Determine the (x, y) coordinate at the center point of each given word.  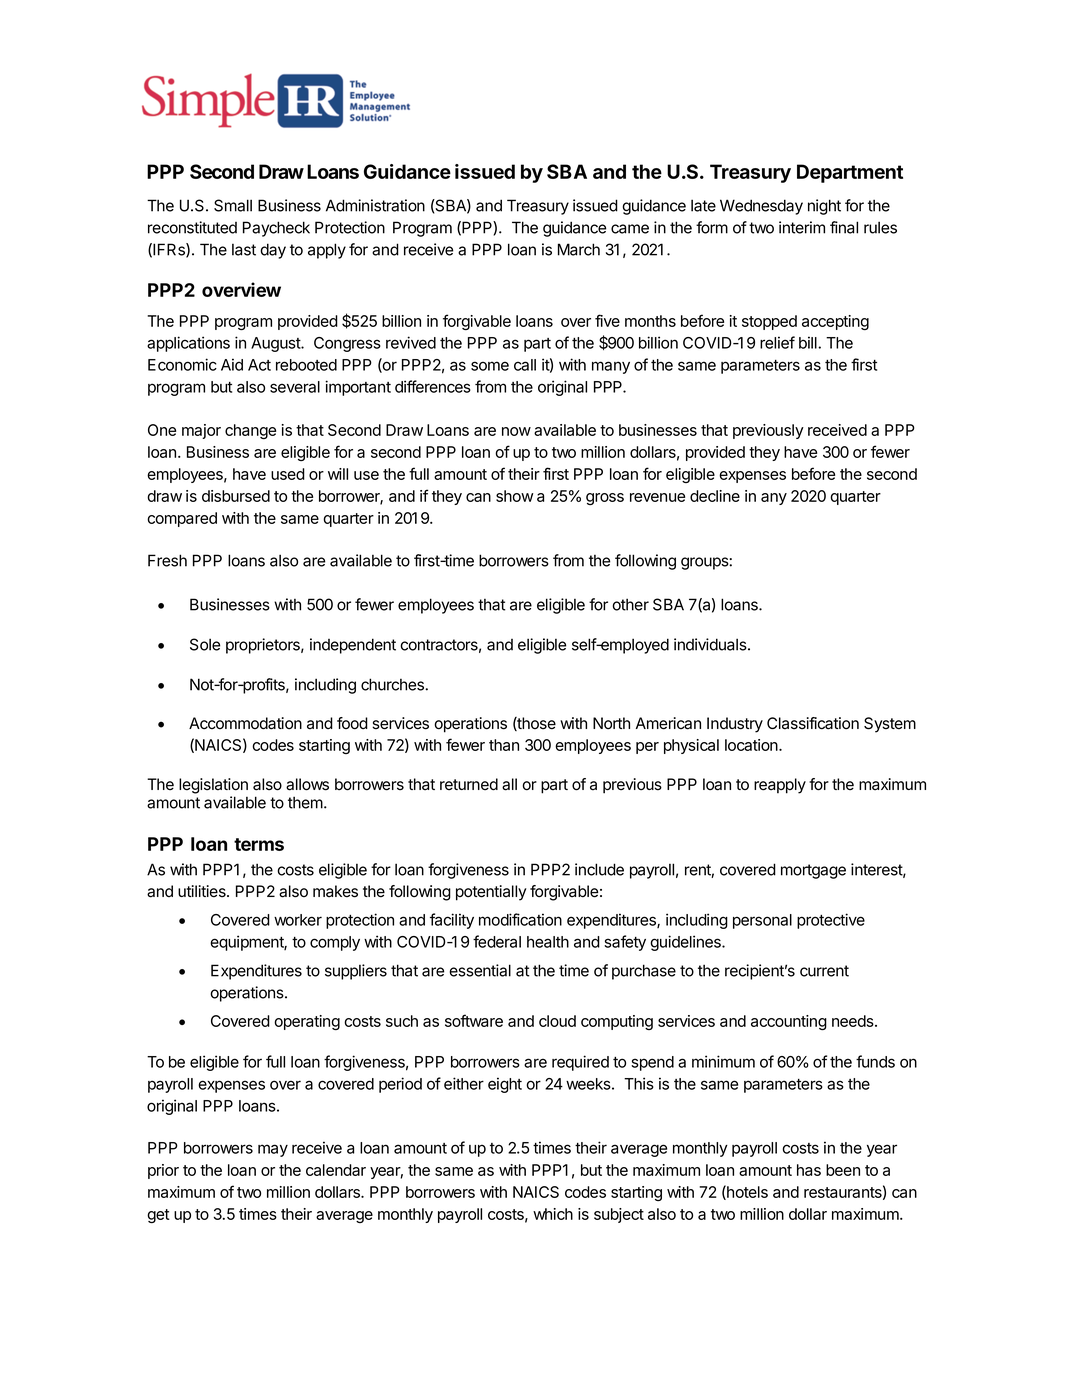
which (553, 1214)
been (843, 1170)
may (273, 1150)
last (244, 250)
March (579, 249)
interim (802, 227)
